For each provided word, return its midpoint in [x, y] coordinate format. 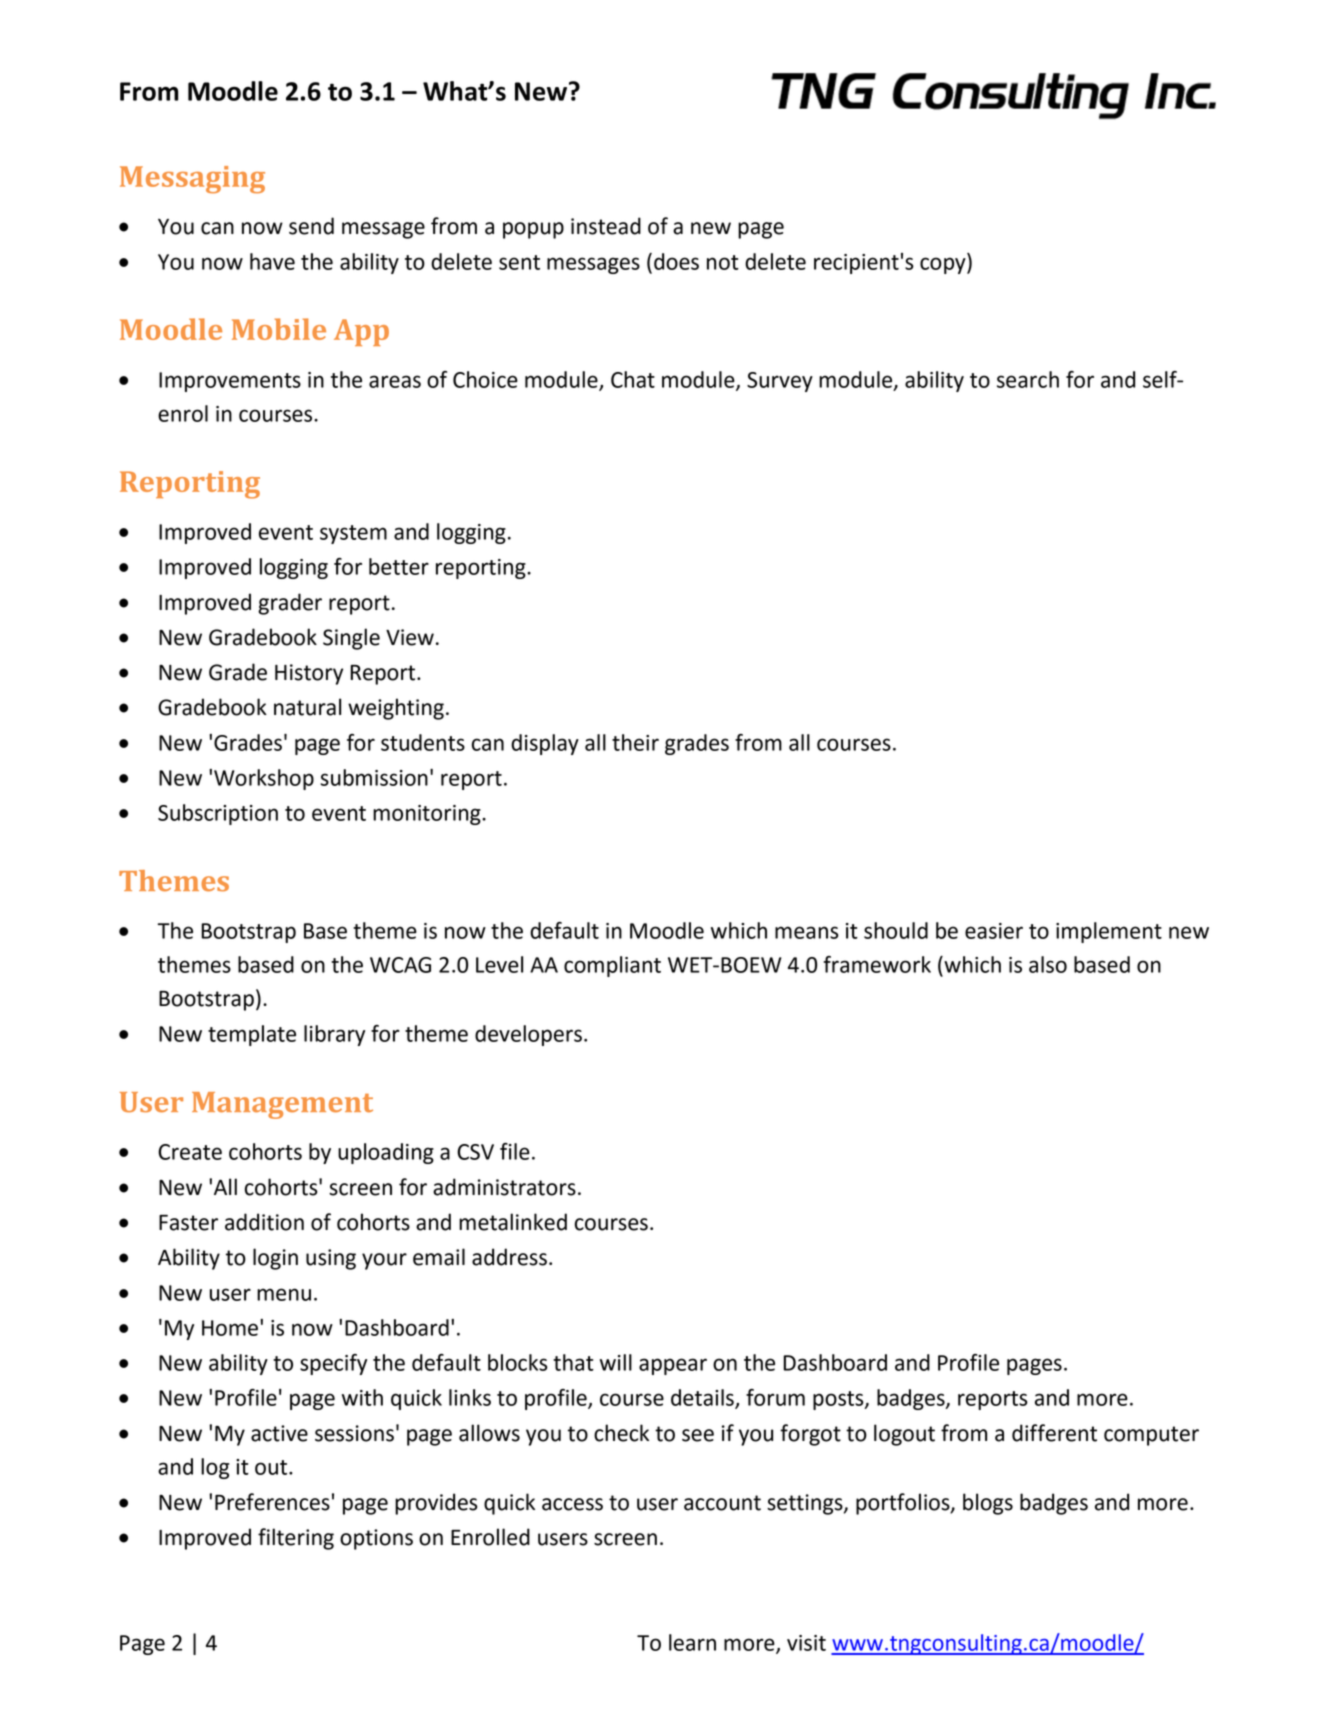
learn [692, 1642]
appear [673, 1366]
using [331, 1259]
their [635, 742]
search [1028, 379]
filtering [296, 1539]
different [1054, 1433]
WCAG [400, 965]
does [676, 261]
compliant [612, 966]
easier [994, 931]
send [311, 226]
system [353, 534]
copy [944, 265]
